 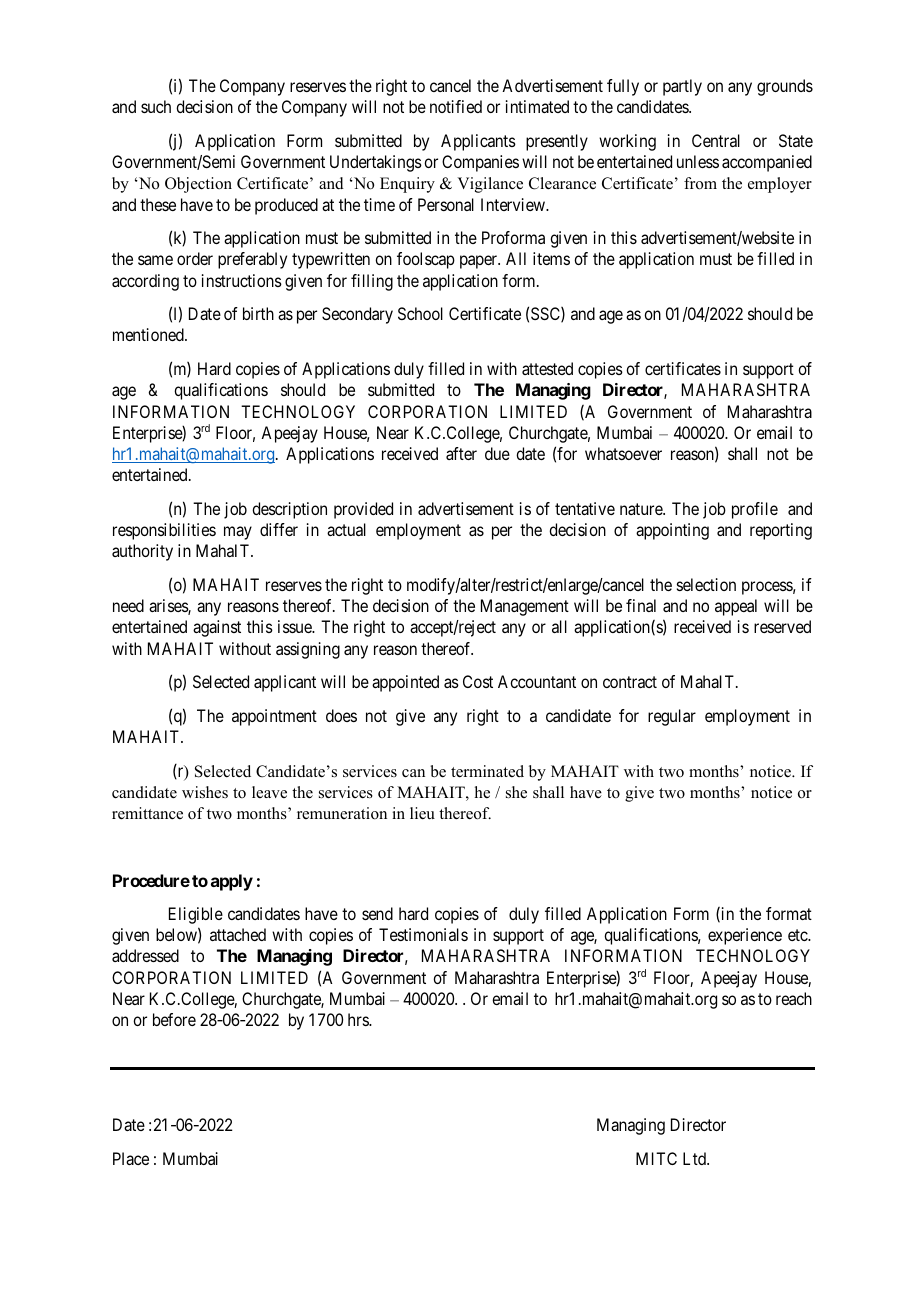 What do you see at coordinates (423, 934) in the image?
I see `Testimonials` at bounding box center [423, 934].
